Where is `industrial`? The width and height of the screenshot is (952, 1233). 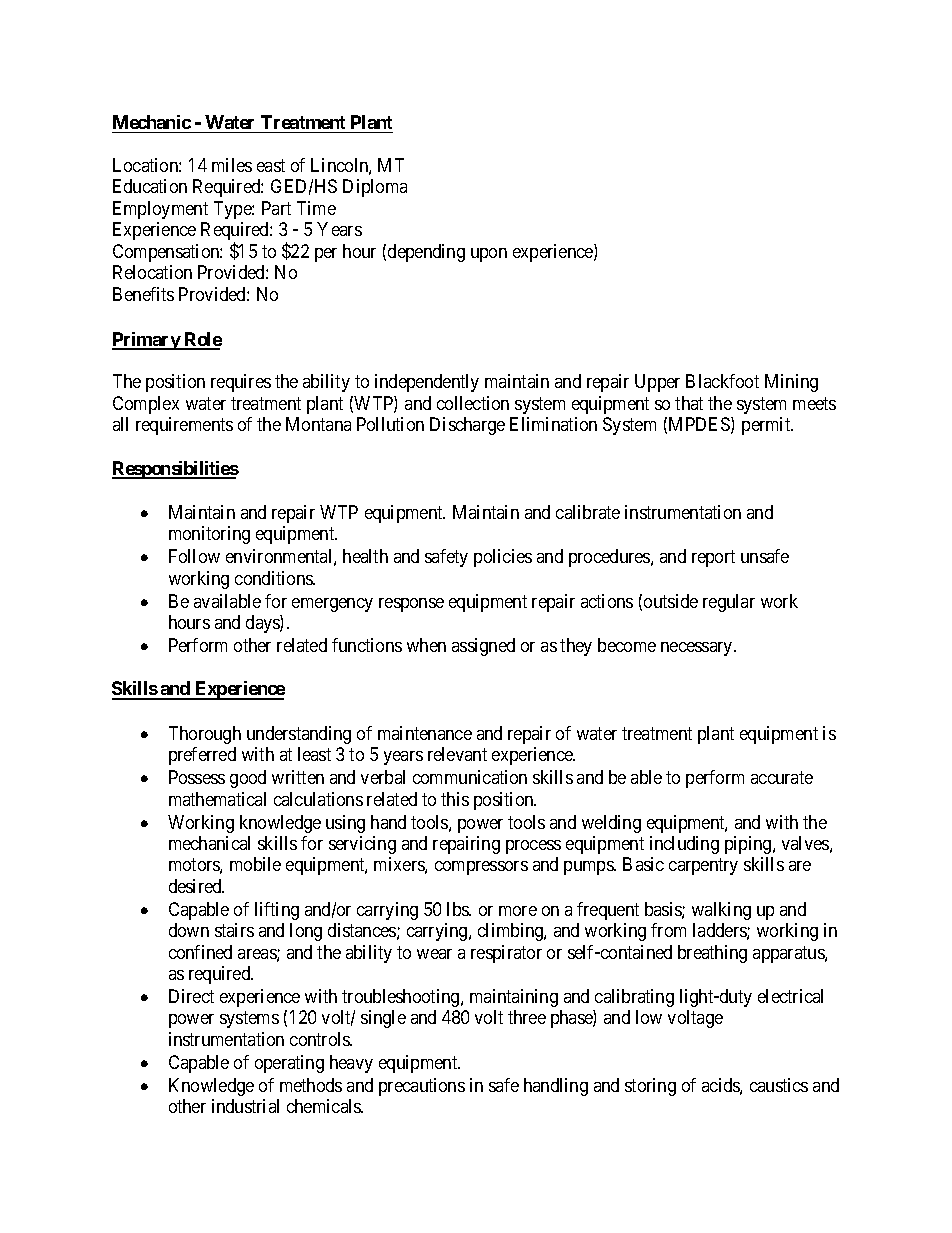
industrial is located at coordinates (245, 1106).
